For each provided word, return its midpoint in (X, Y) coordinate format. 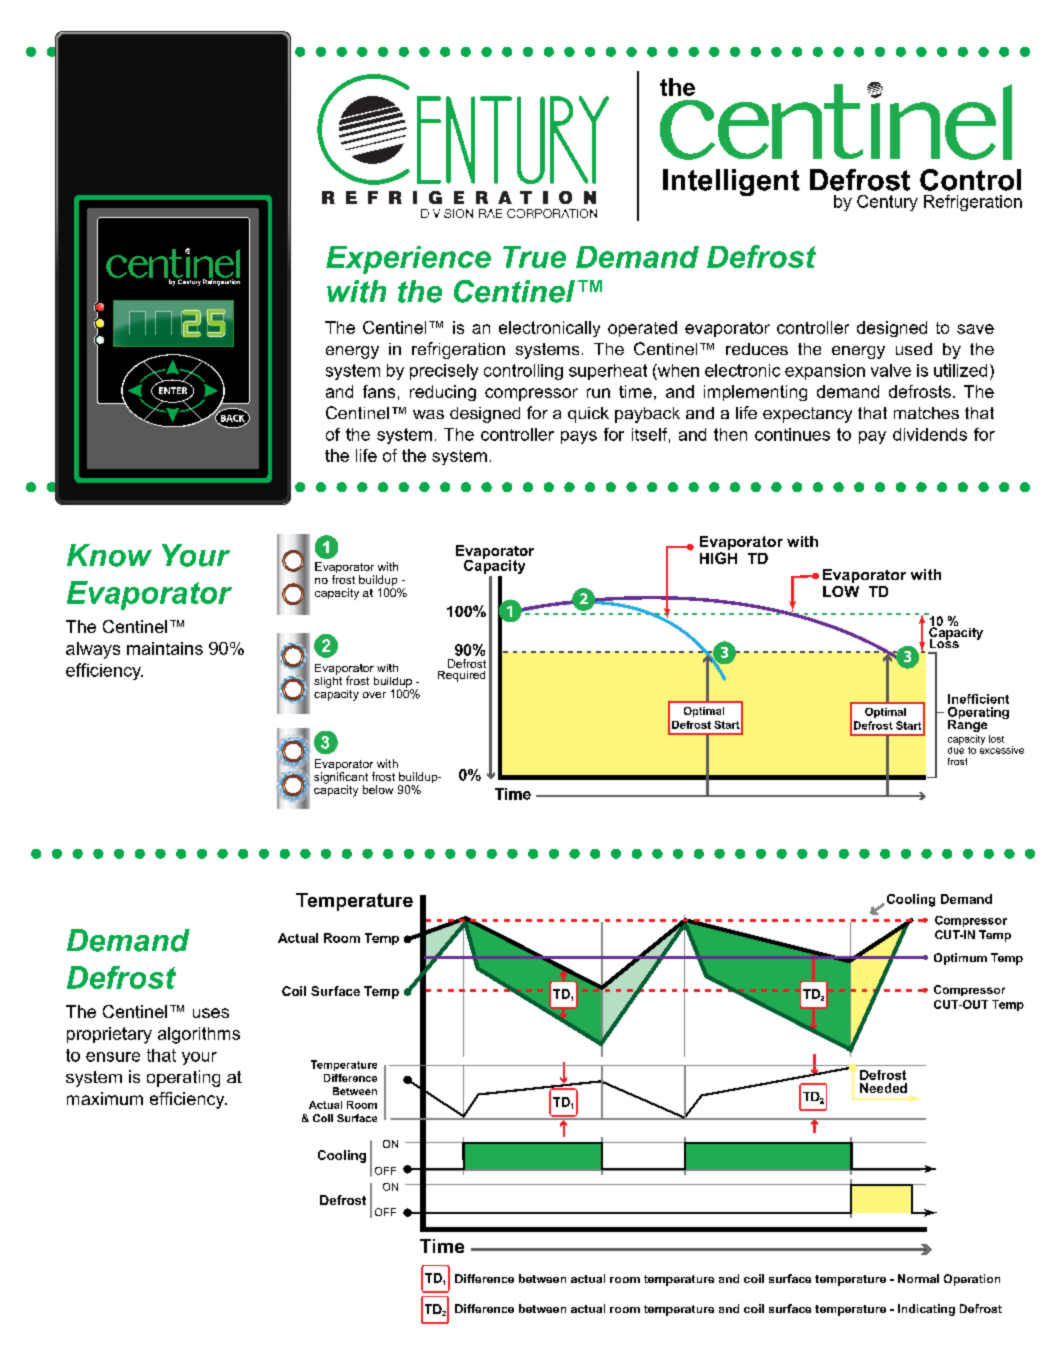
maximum (105, 1098)
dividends (930, 434)
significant (341, 779)
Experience (408, 260)
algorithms (199, 1035)
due (956, 749)
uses (211, 1013)
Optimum (960, 959)
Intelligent (731, 182)
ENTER (173, 390)
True (534, 257)
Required (461, 676)
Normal (918, 1278)
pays (579, 437)
